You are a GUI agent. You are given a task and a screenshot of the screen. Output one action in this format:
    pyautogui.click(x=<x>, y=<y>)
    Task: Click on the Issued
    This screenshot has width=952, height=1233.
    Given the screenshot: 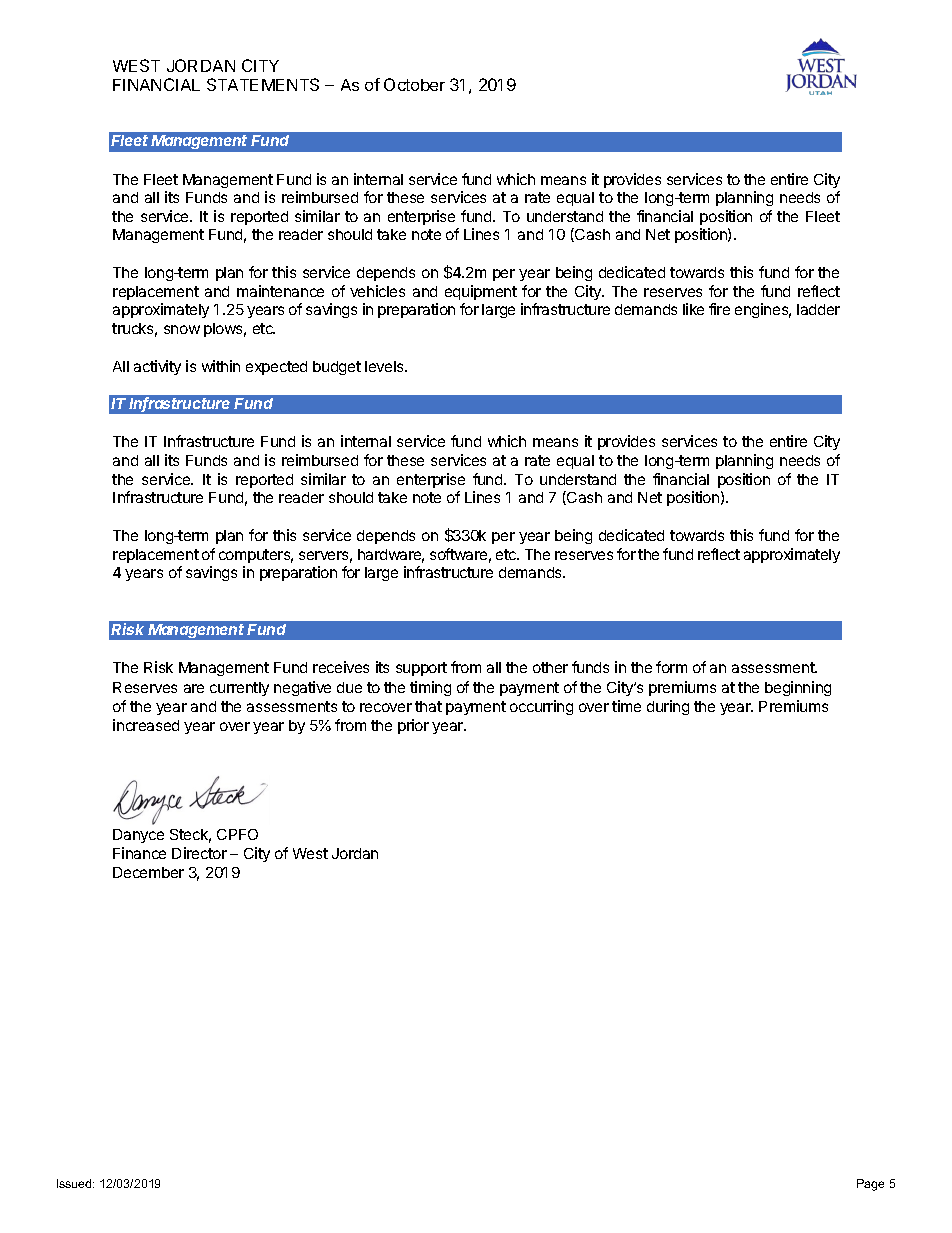 What is the action you would take?
    pyautogui.click(x=75, y=1183)
